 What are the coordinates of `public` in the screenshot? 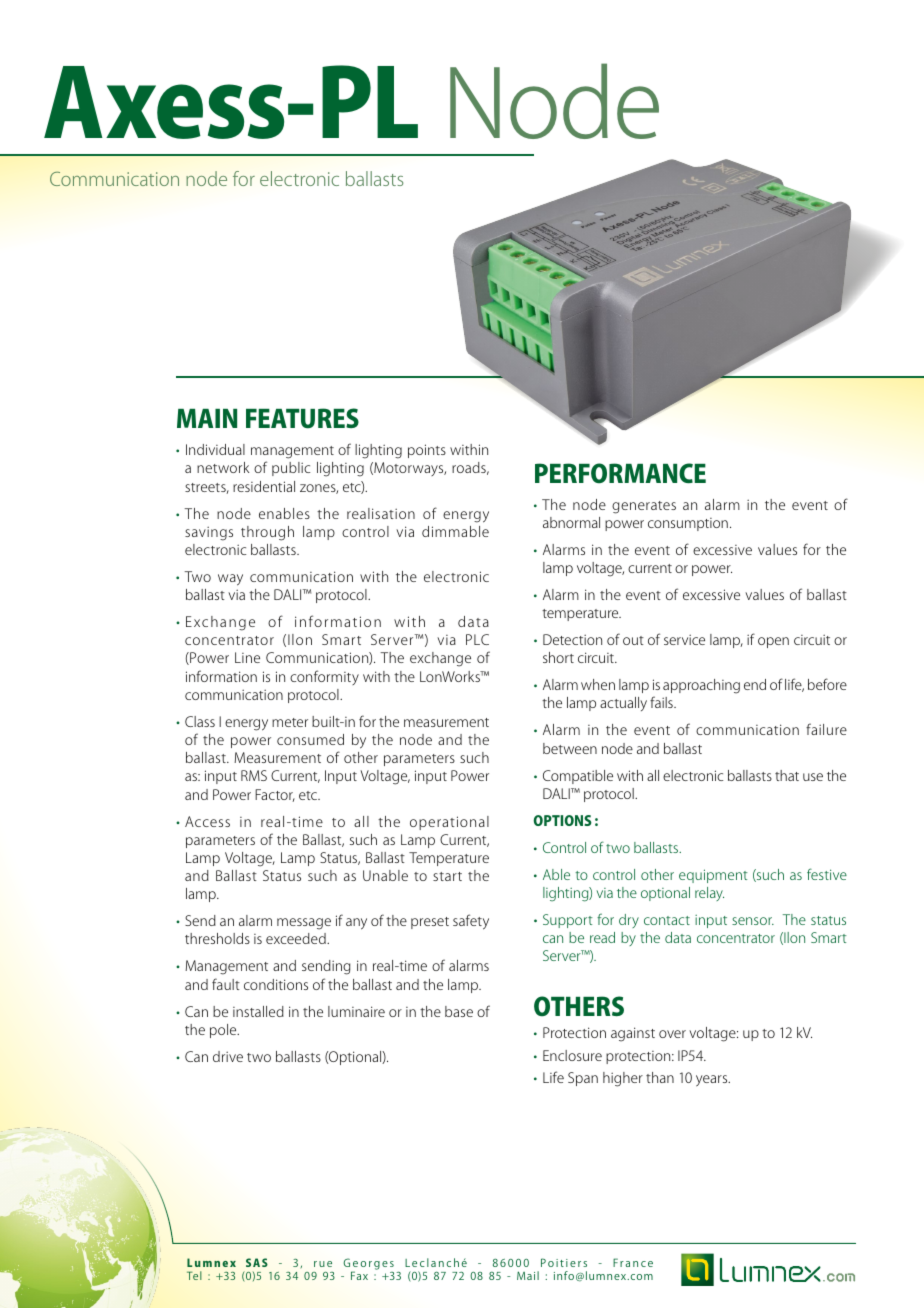 It's located at (291, 469).
